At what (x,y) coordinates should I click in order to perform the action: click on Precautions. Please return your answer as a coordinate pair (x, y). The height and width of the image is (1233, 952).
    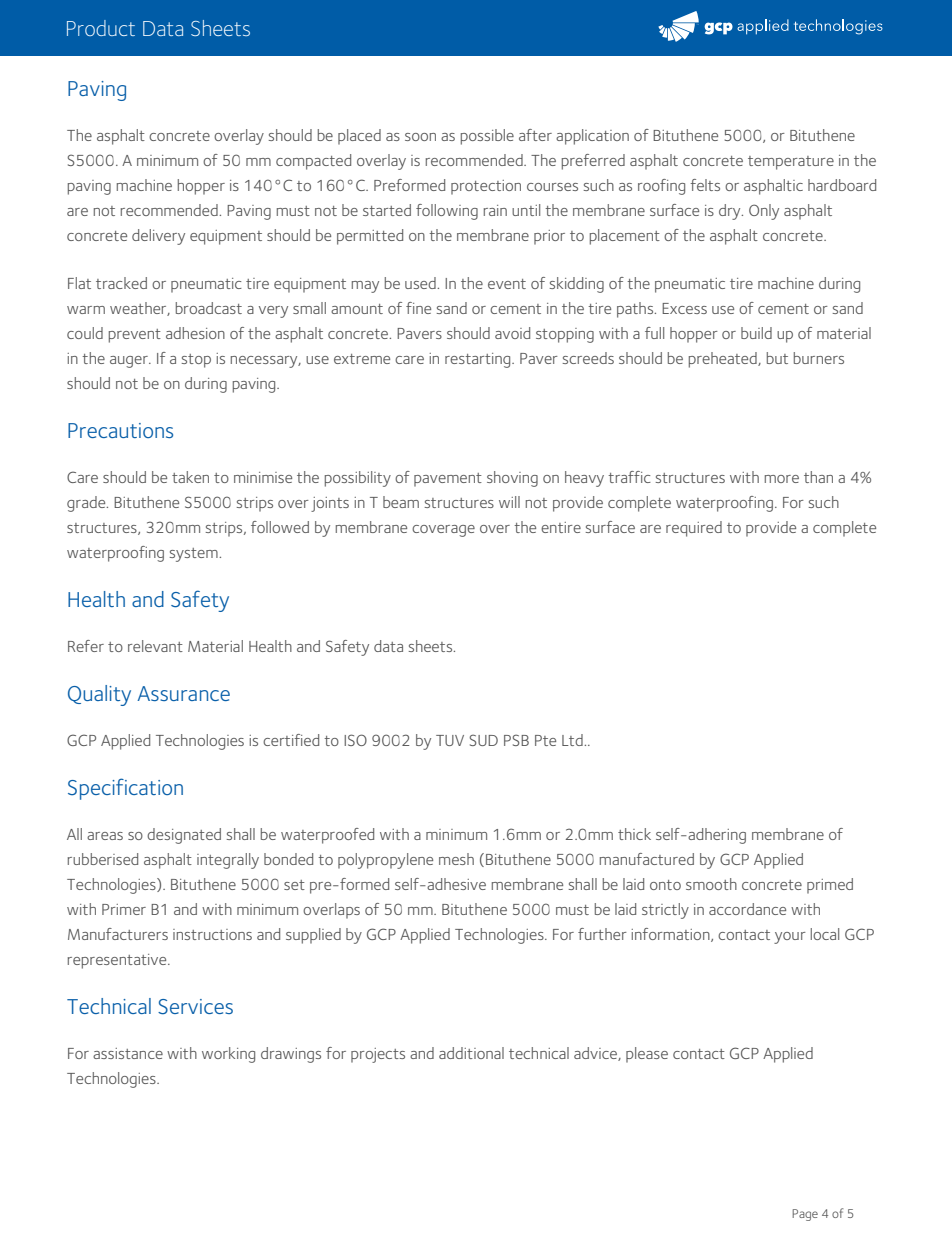
    Looking at the image, I should click on (120, 430).
